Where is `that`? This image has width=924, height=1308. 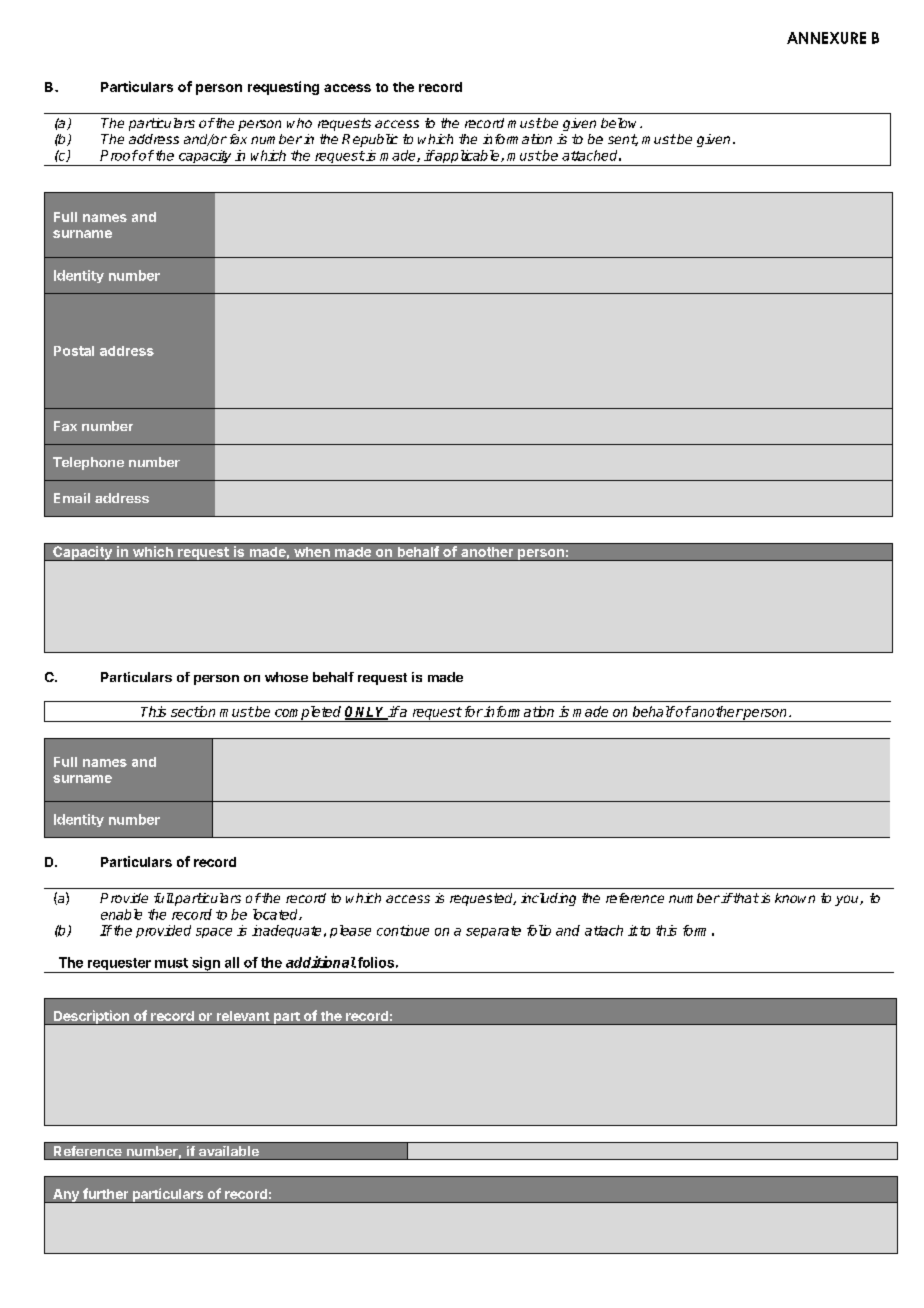
that is located at coordinates (745, 898).
